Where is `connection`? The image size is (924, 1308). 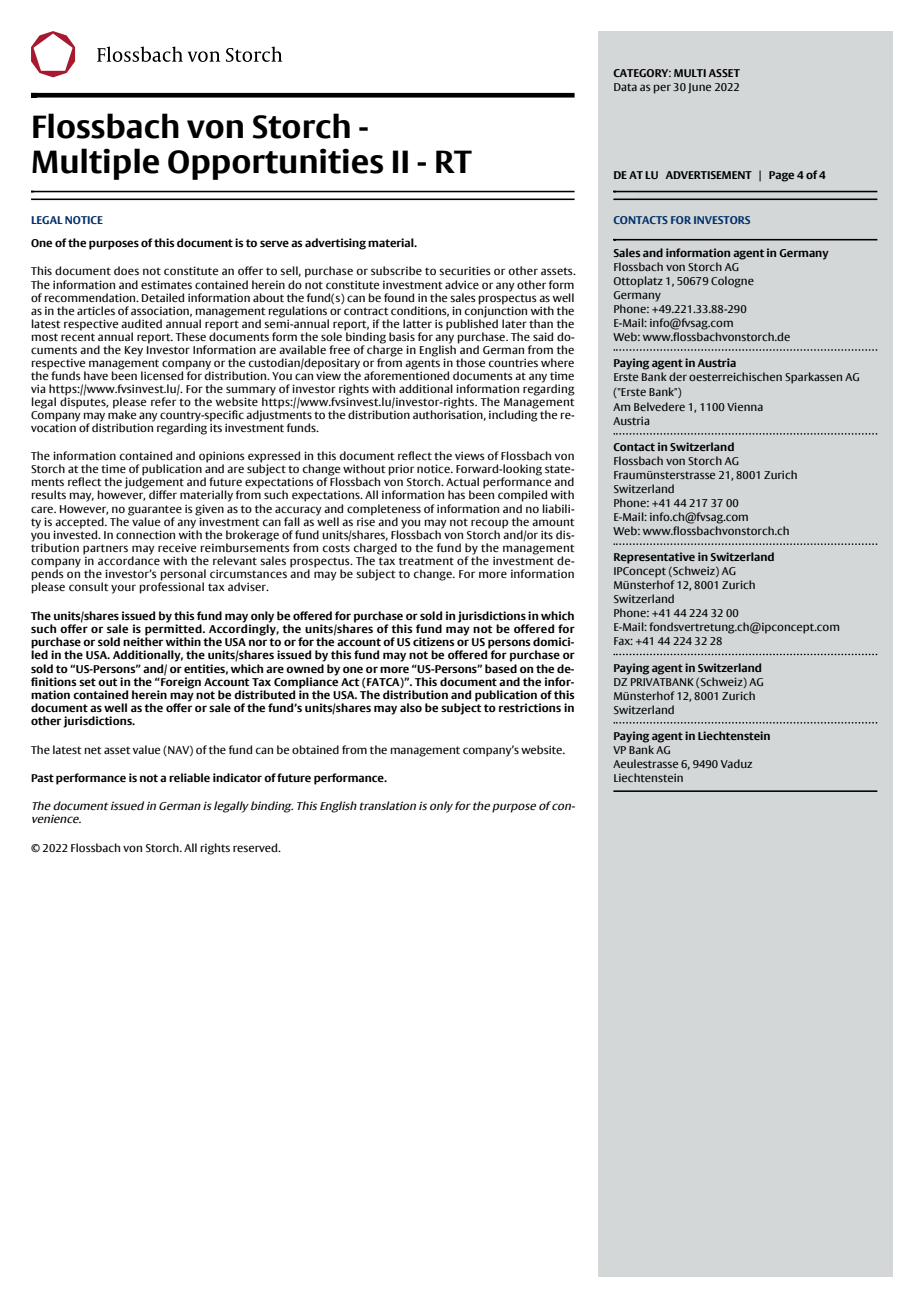
connection is located at coordinates (145, 534).
